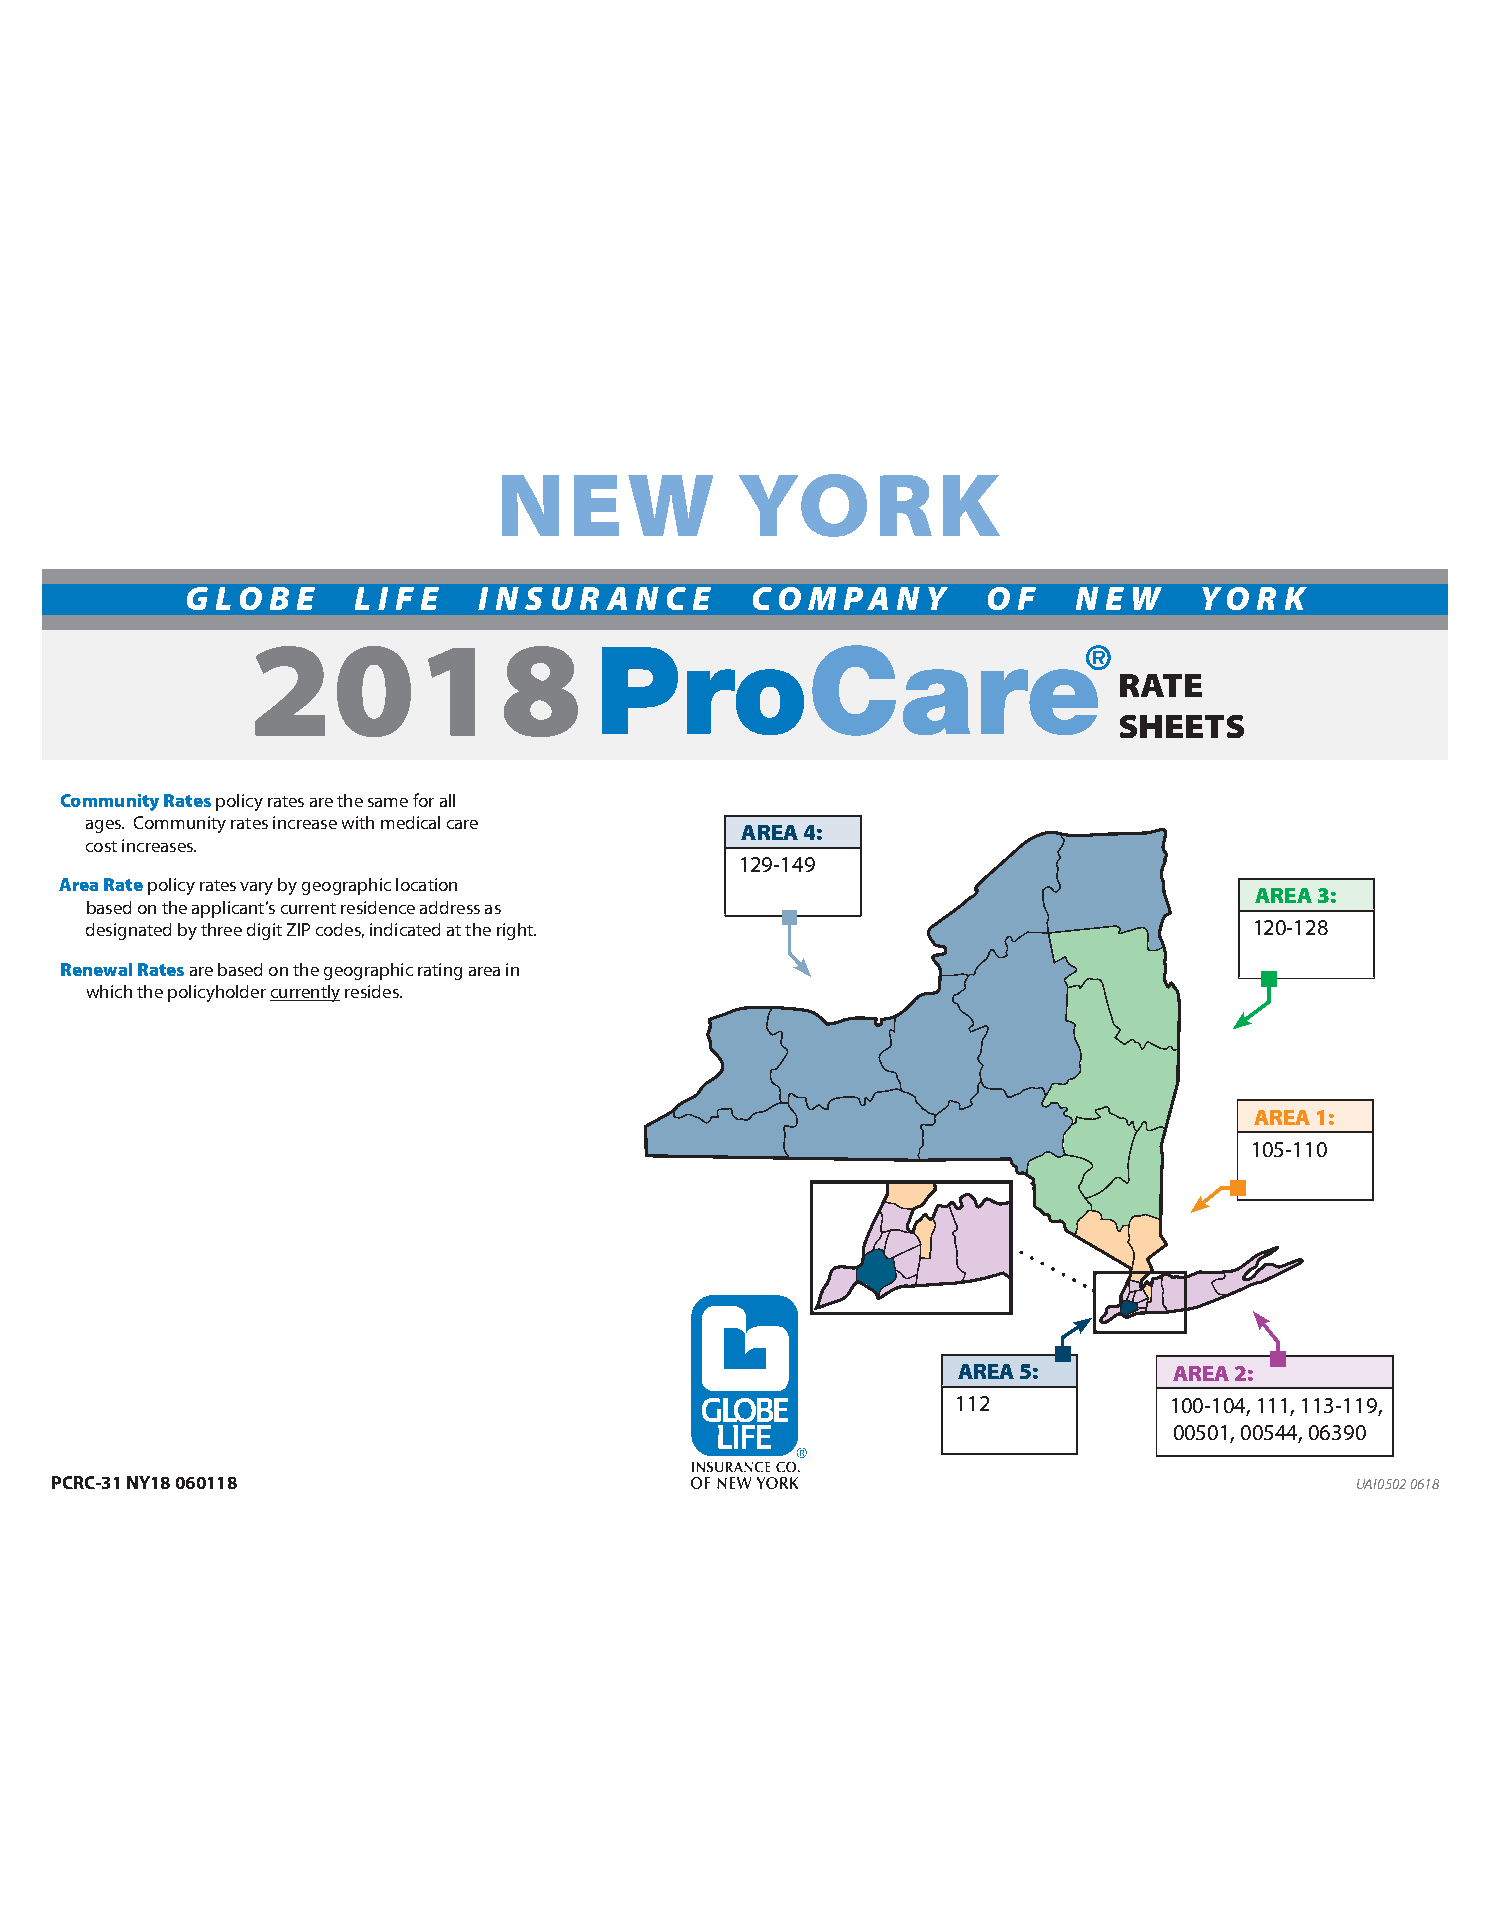 This screenshot has width=1490, height=1928. I want to click on cost, so click(101, 846).
